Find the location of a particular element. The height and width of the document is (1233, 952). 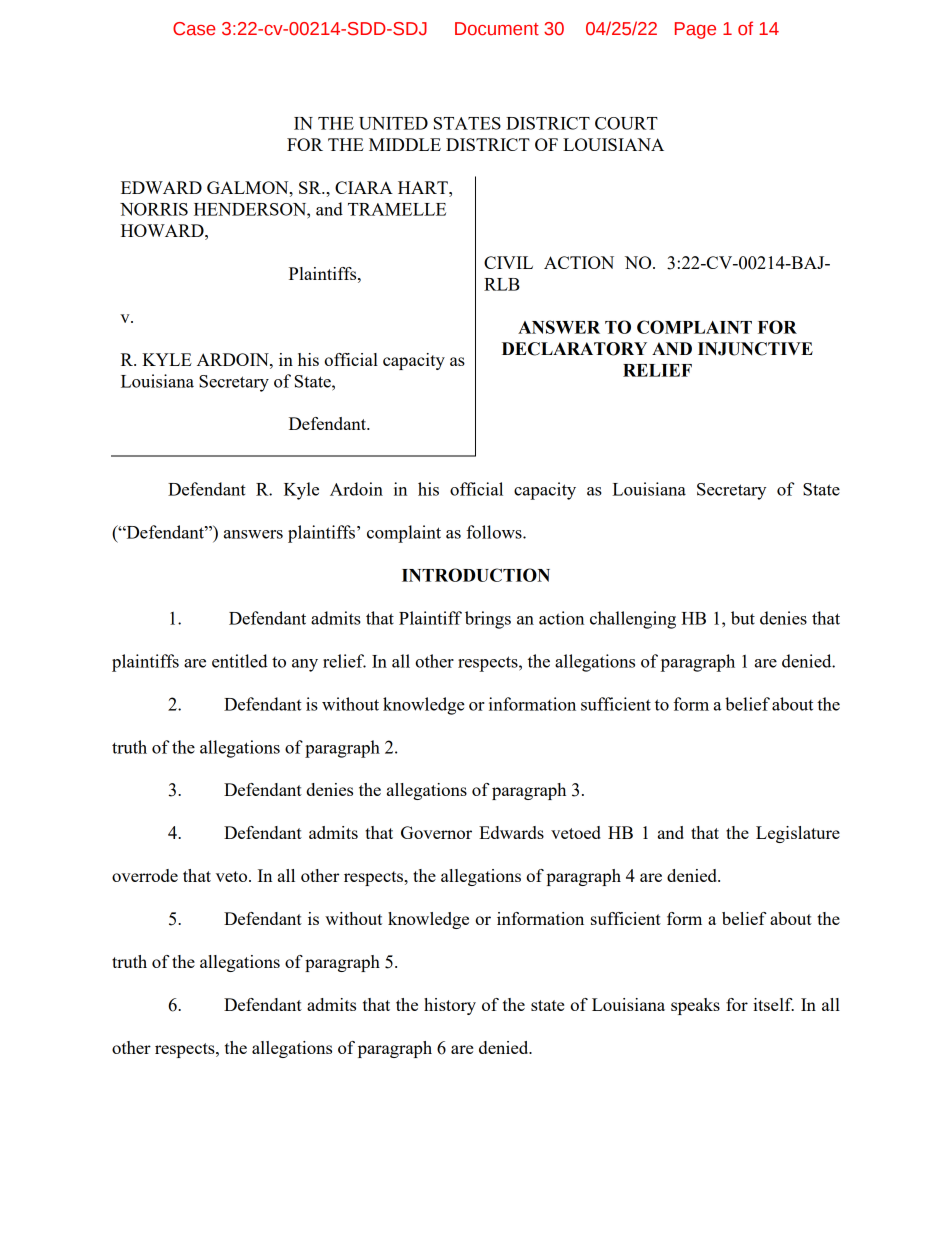

history is located at coordinates (450, 1006).
